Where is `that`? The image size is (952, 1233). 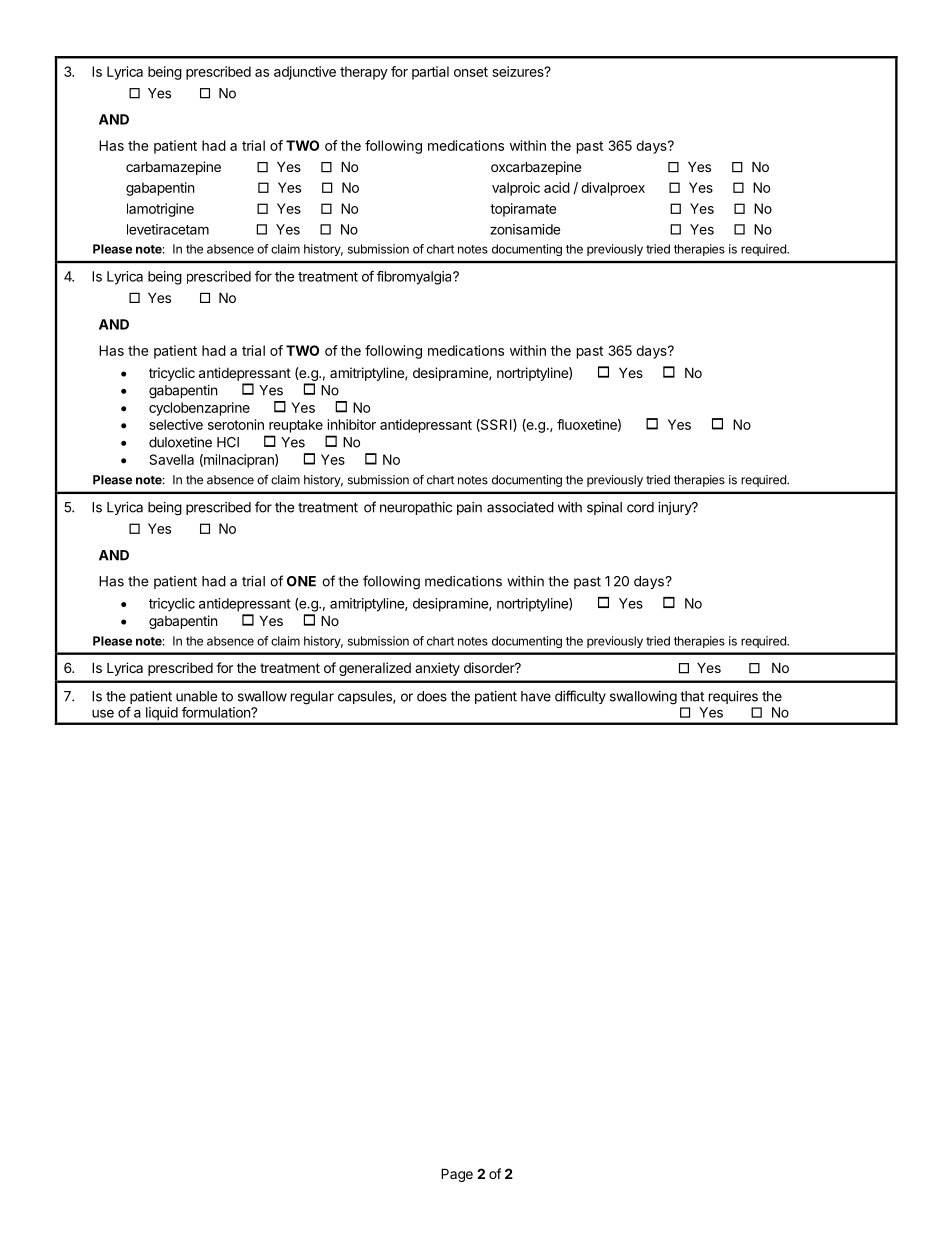
that is located at coordinates (692, 696).
